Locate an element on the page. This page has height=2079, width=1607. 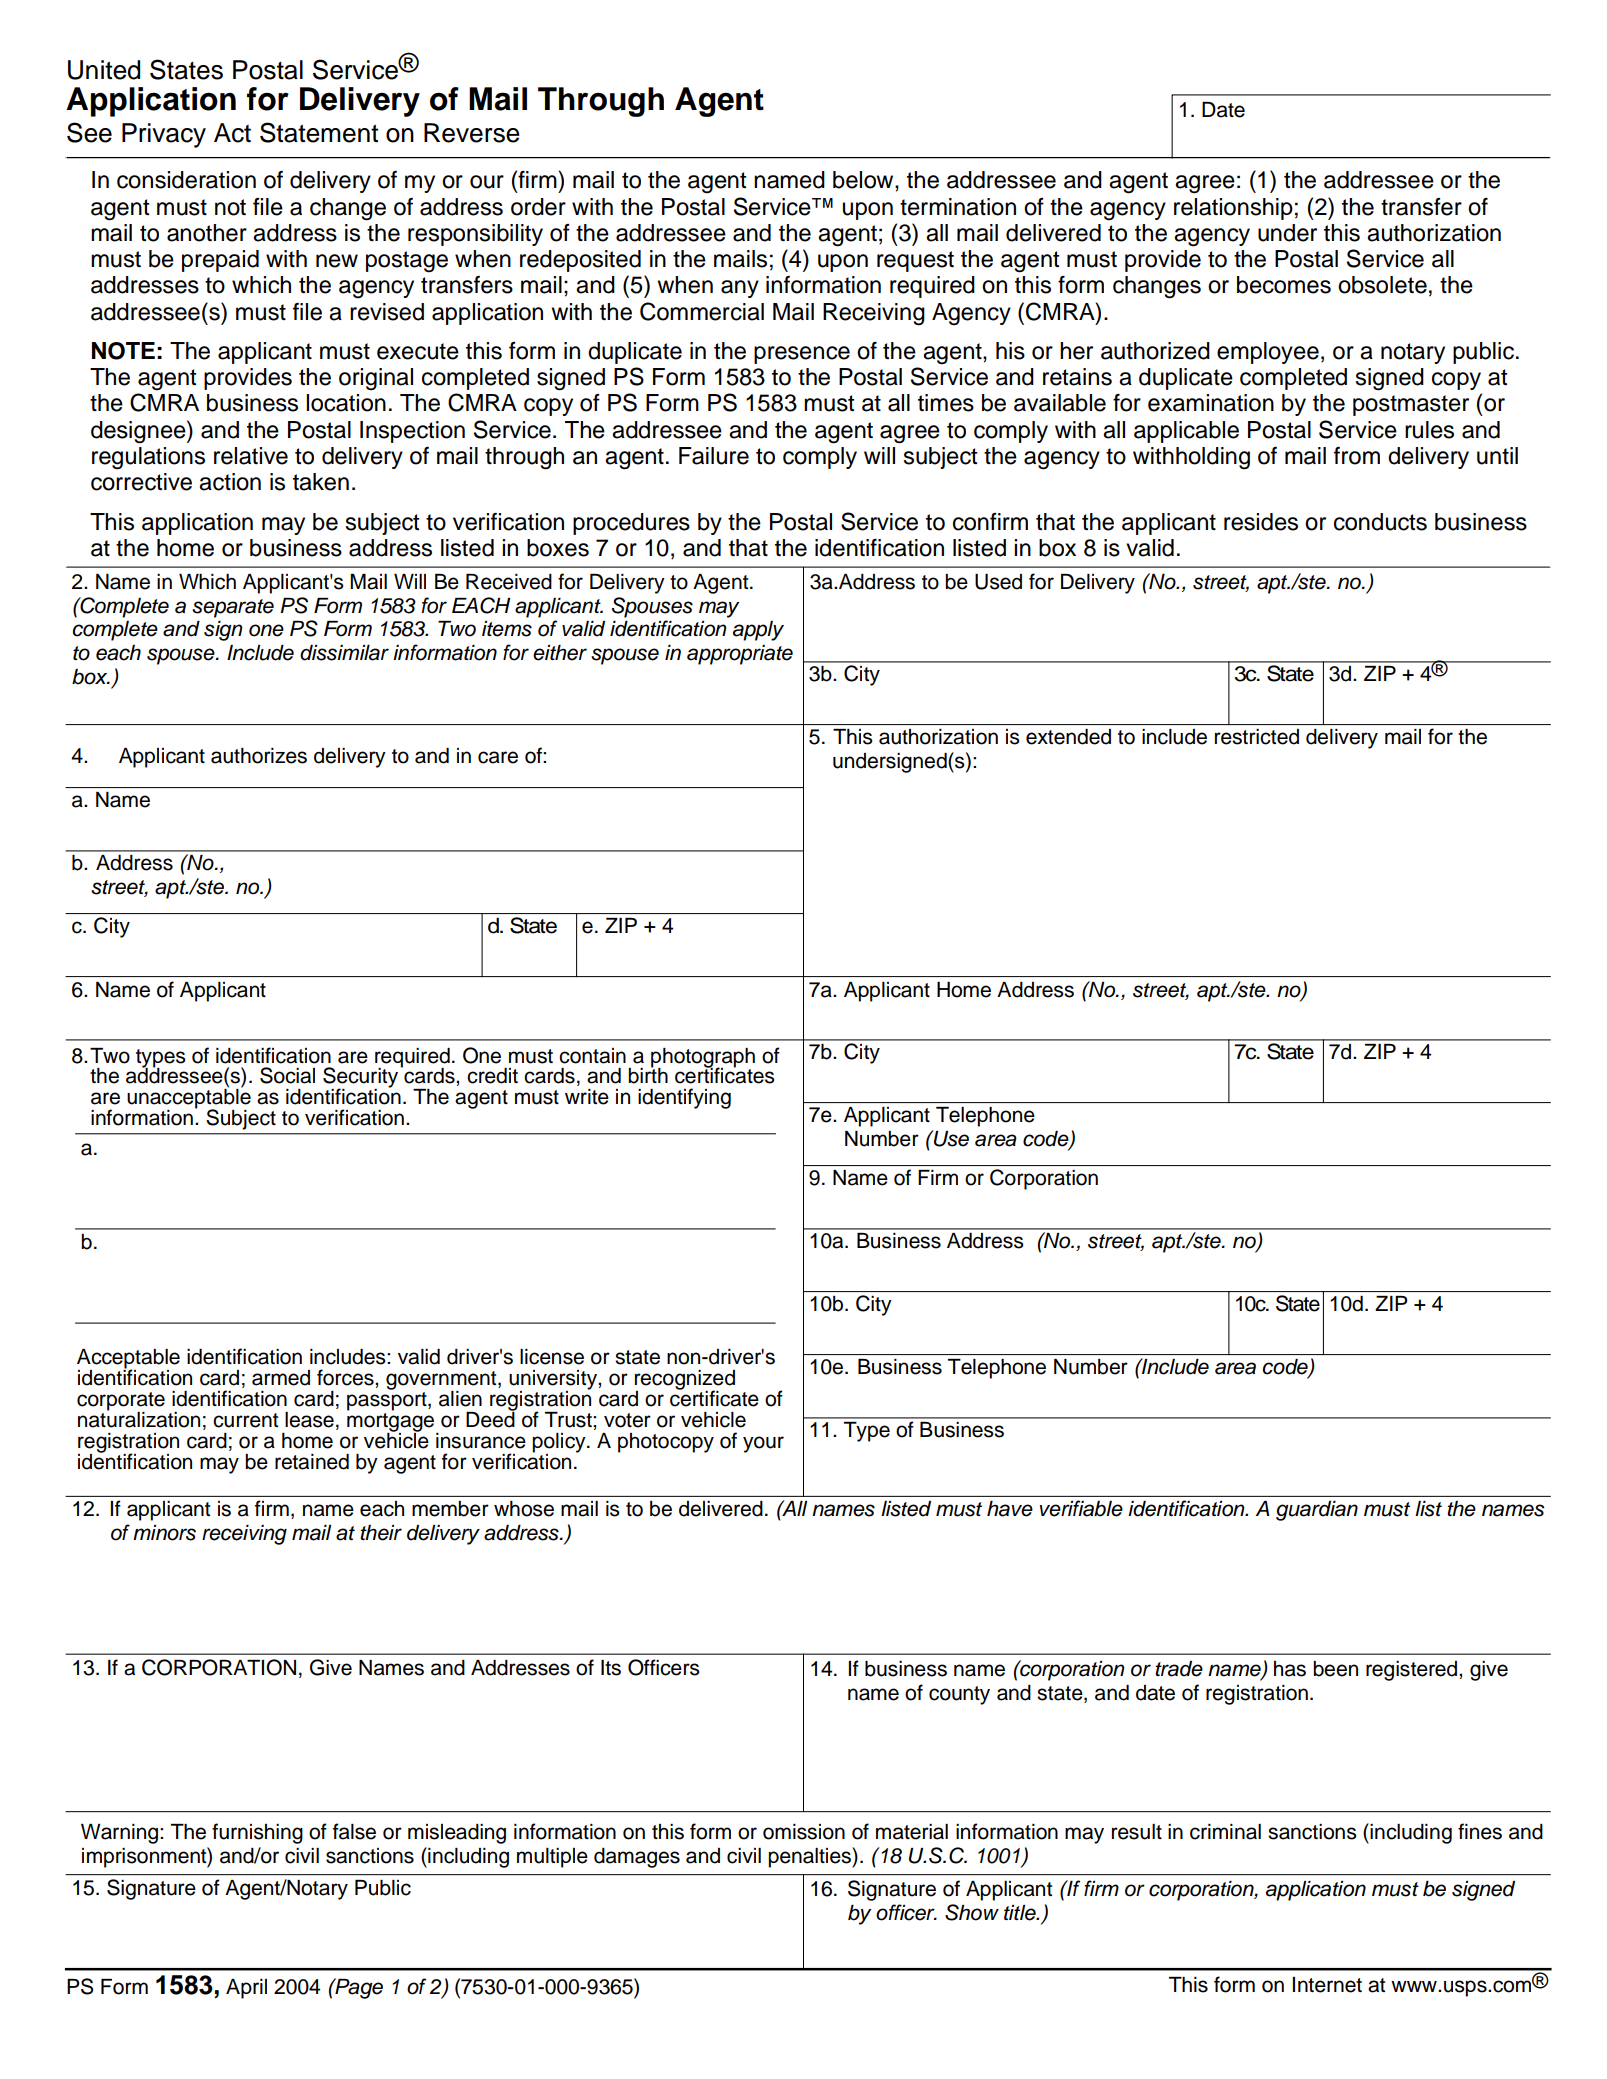
authorizes is located at coordinates (259, 756).
